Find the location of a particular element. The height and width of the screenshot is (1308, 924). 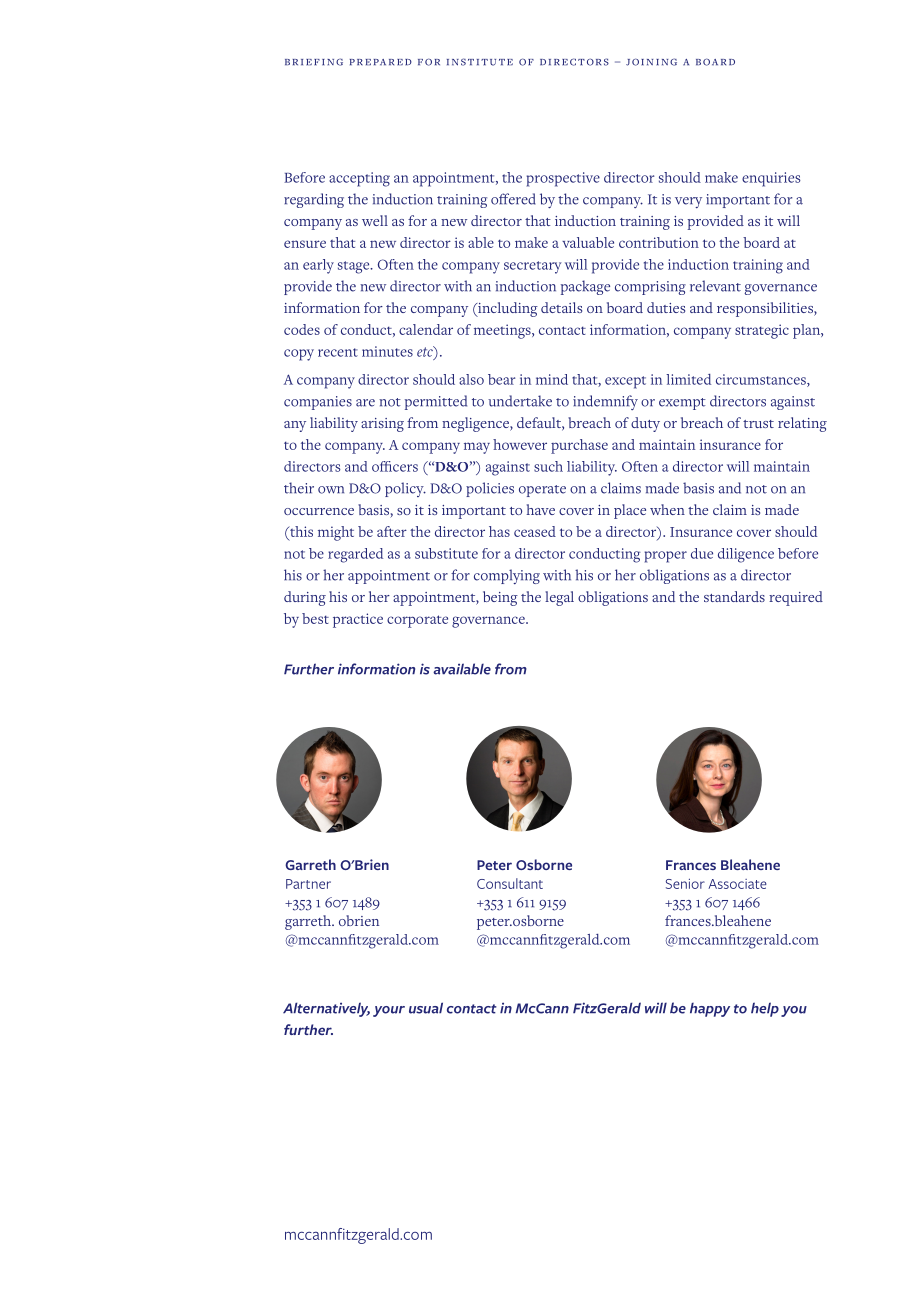

circumstances is located at coordinates (762, 380).
